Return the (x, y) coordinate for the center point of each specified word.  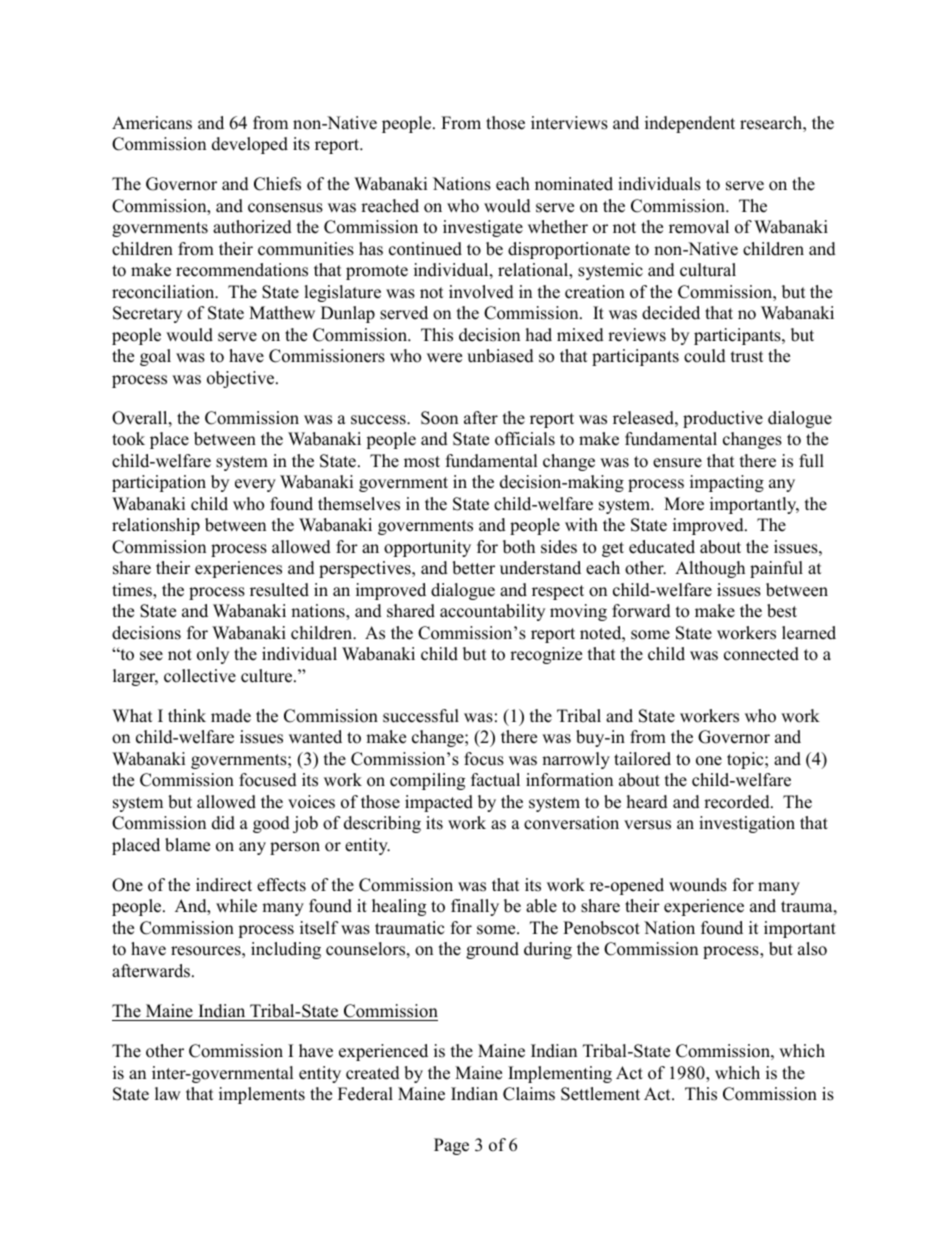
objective (242, 379)
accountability (492, 612)
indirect (224, 885)
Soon (439, 418)
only (213, 655)
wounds (698, 885)
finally (475, 907)
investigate (483, 228)
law (168, 1093)
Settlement (600, 1094)
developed (250, 145)
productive (723, 419)
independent (690, 124)
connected (761, 654)
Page (451, 1146)
